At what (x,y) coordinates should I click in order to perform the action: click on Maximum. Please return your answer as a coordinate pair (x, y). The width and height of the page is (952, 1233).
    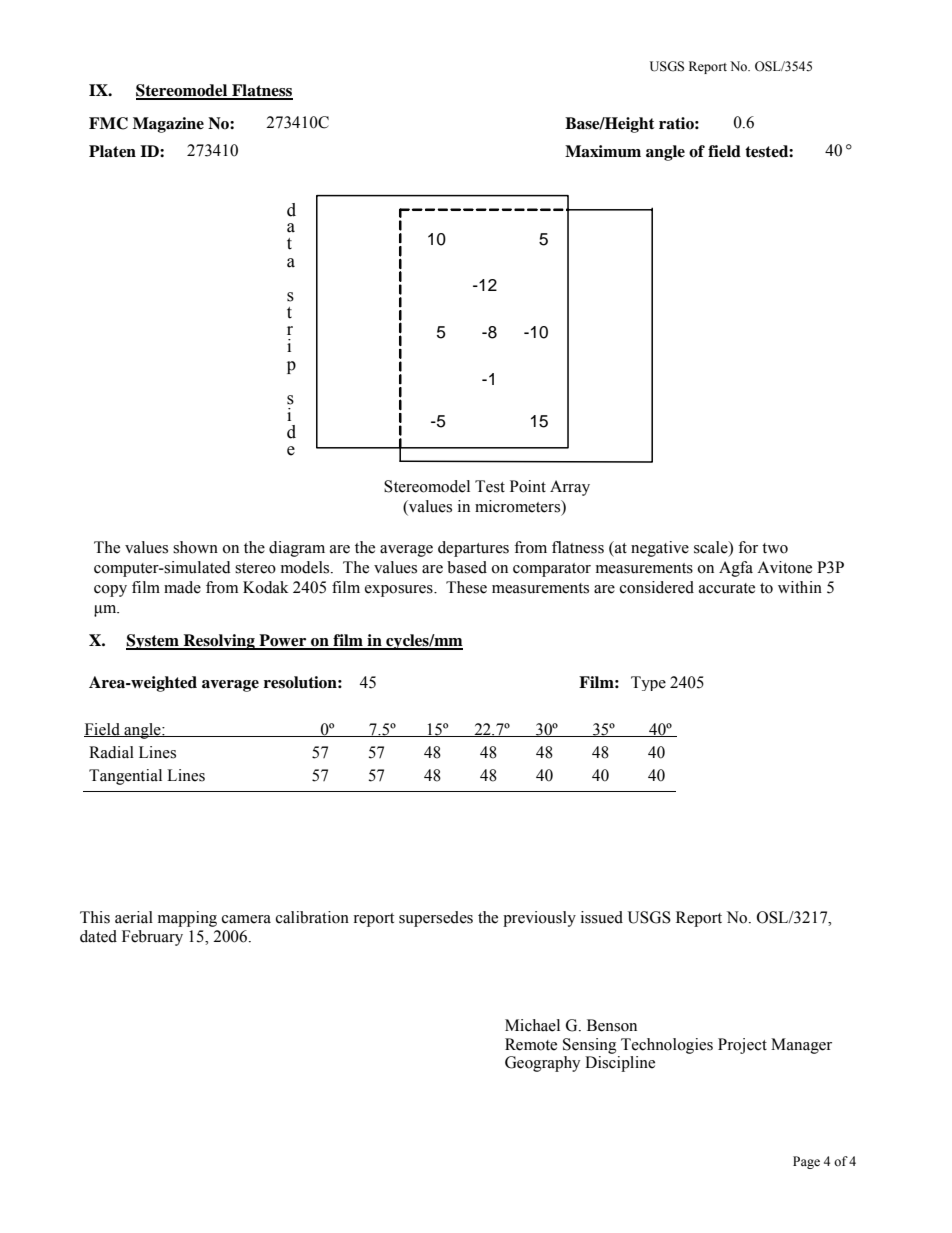
    Looking at the image, I should click on (603, 151).
